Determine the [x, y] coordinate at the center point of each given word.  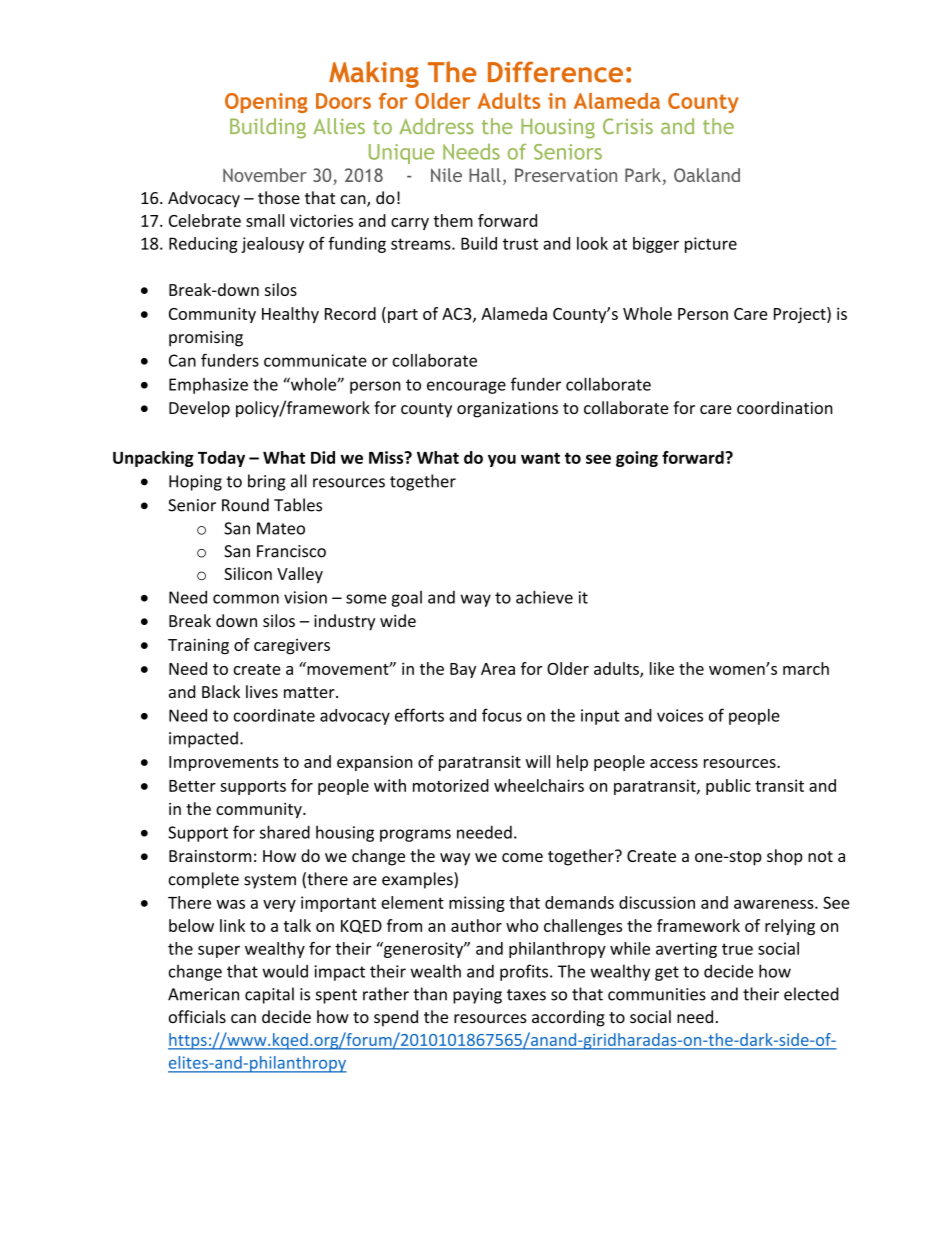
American [203, 994]
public [728, 787]
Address [436, 126]
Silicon [248, 573]
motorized [451, 785]
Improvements [224, 763]
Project [801, 315]
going [637, 459]
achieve [544, 597]
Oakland [707, 175]
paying [477, 996]
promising [206, 339]
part [403, 316]
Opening [266, 103]
